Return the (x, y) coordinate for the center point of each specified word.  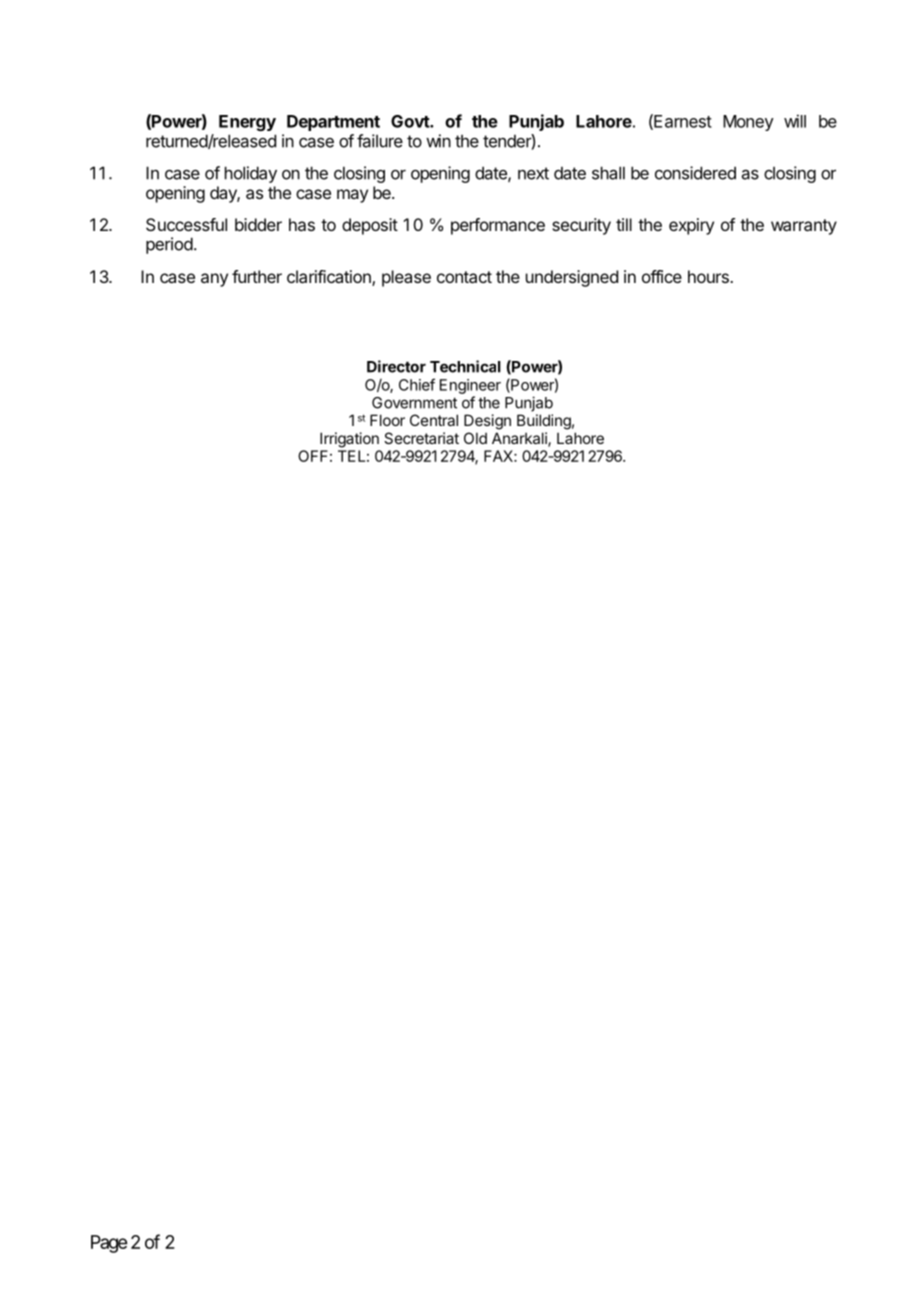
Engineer (470, 386)
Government (414, 403)
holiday (251, 174)
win (438, 141)
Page (109, 1244)
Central (434, 420)
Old (475, 438)
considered (695, 173)
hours (709, 276)
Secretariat (421, 438)
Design (487, 422)
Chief (417, 384)
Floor (387, 420)
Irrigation (349, 440)
